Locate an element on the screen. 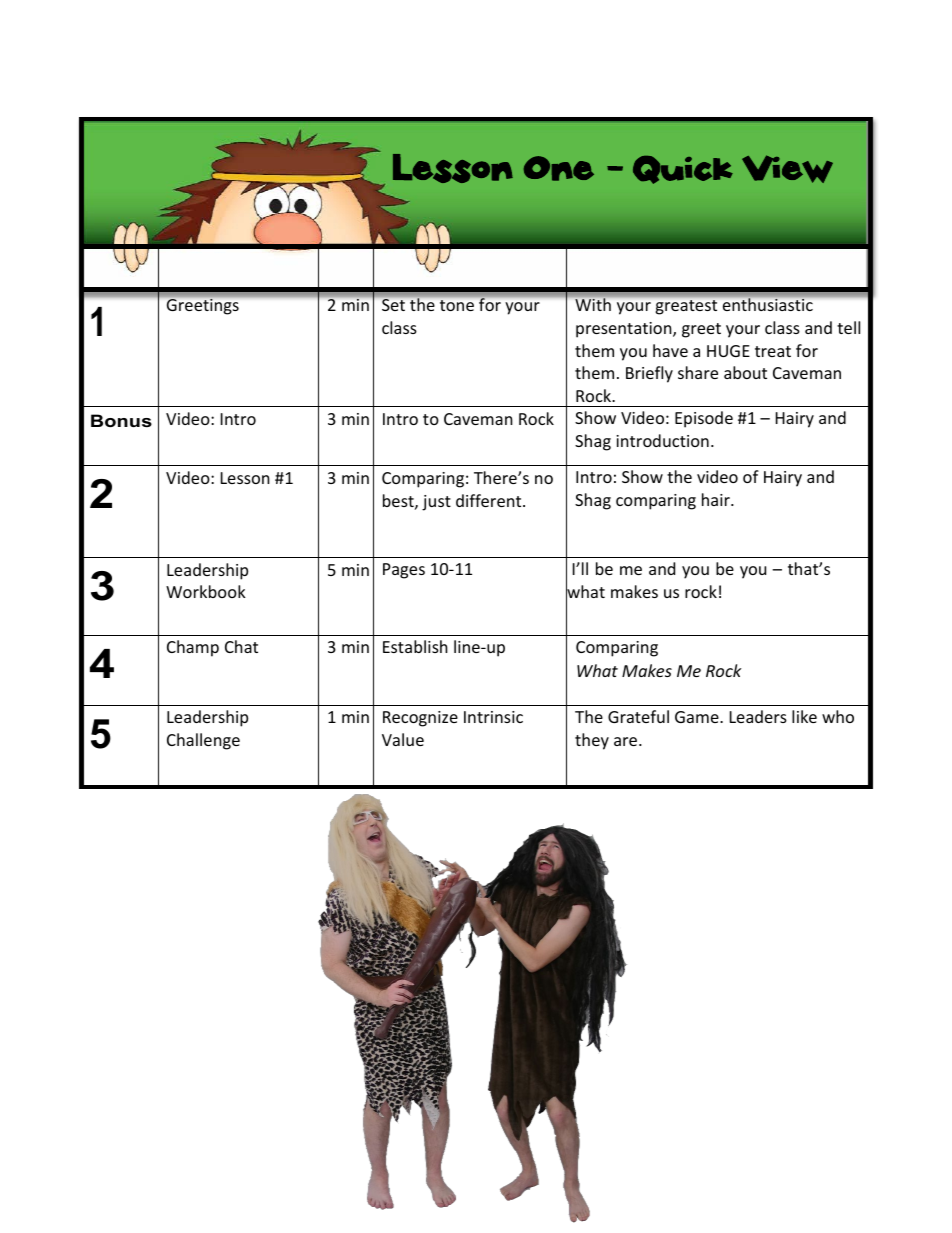 The height and width of the screenshot is (1233, 952). different is located at coordinates (490, 500).
